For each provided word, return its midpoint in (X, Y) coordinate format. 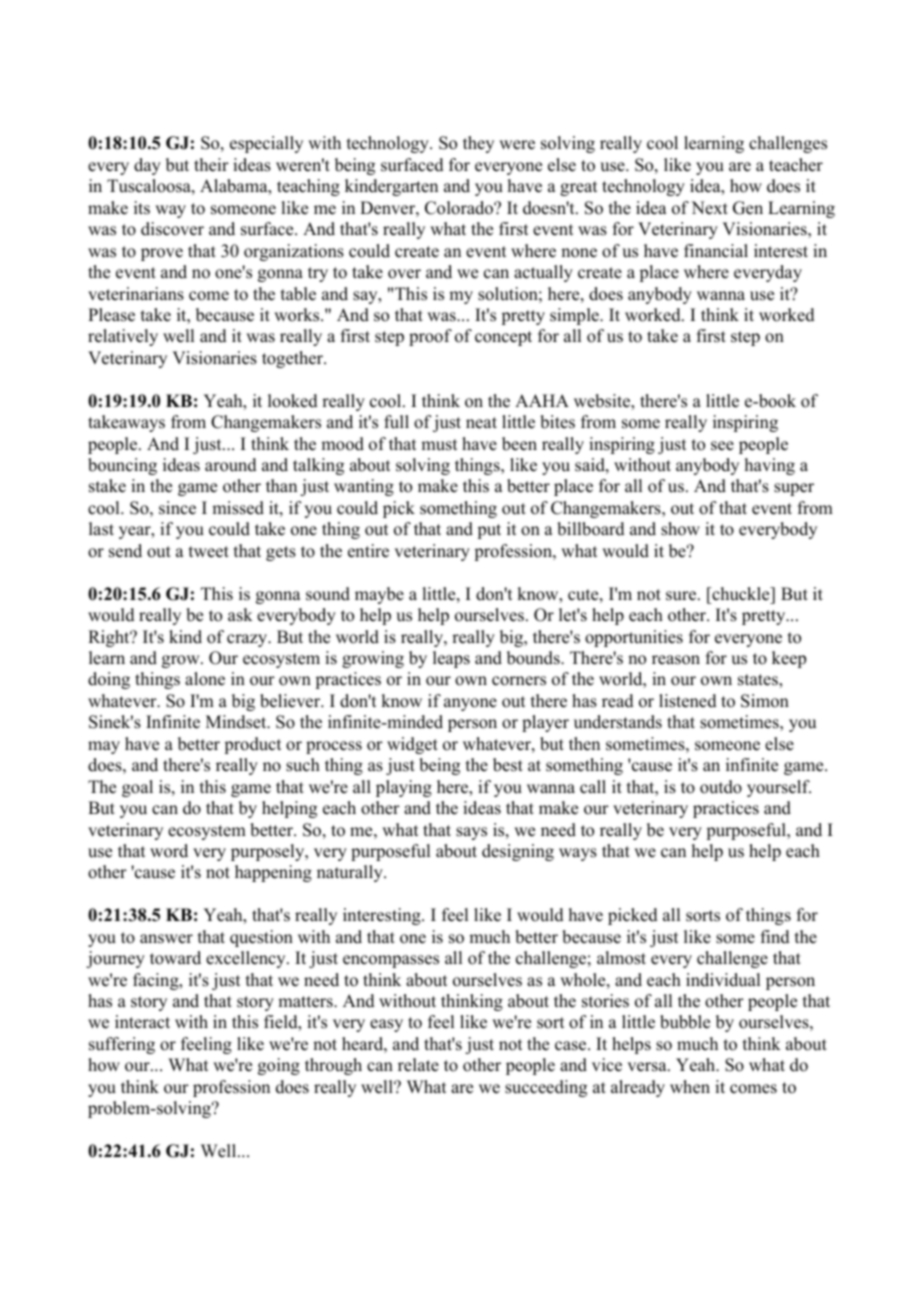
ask (240, 615)
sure (681, 596)
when (690, 1087)
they (478, 144)
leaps (451, 659)
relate (418, 1065)
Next (709, 208)
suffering (122, 1045)
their (211, 165)
